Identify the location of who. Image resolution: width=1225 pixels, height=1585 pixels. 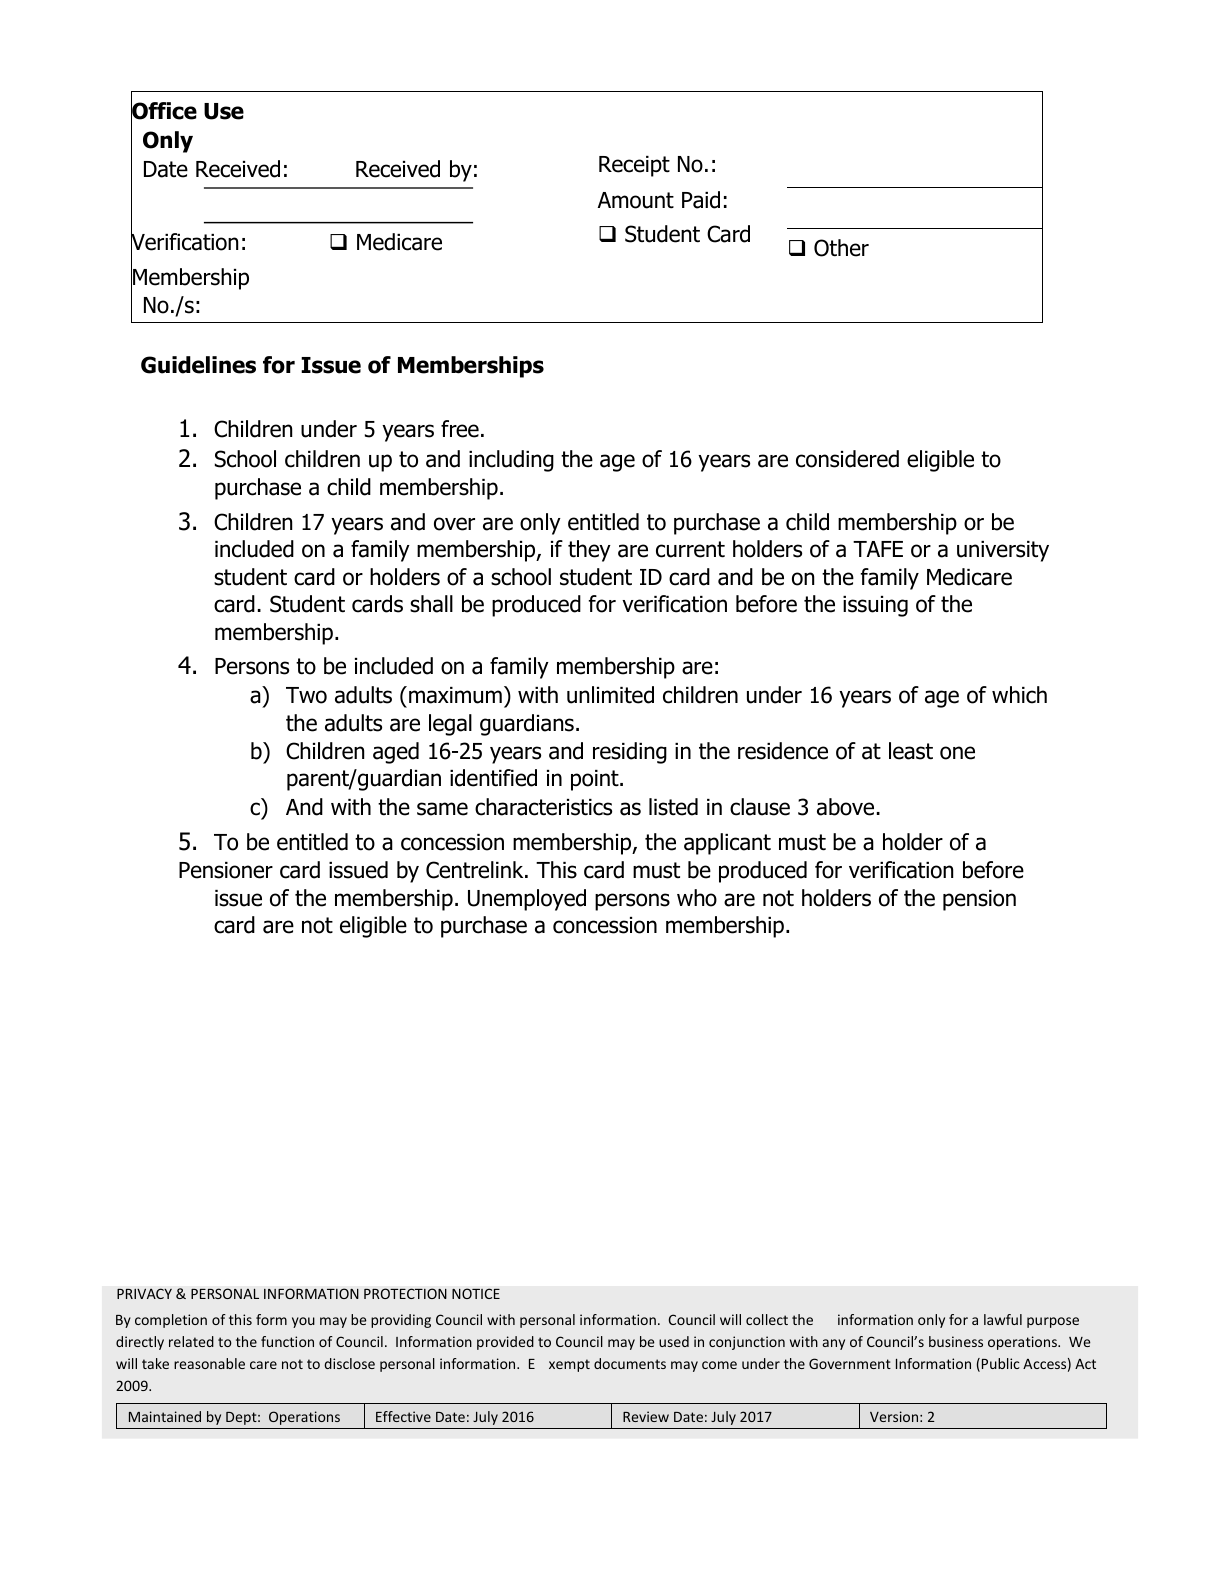
(697, 898).
